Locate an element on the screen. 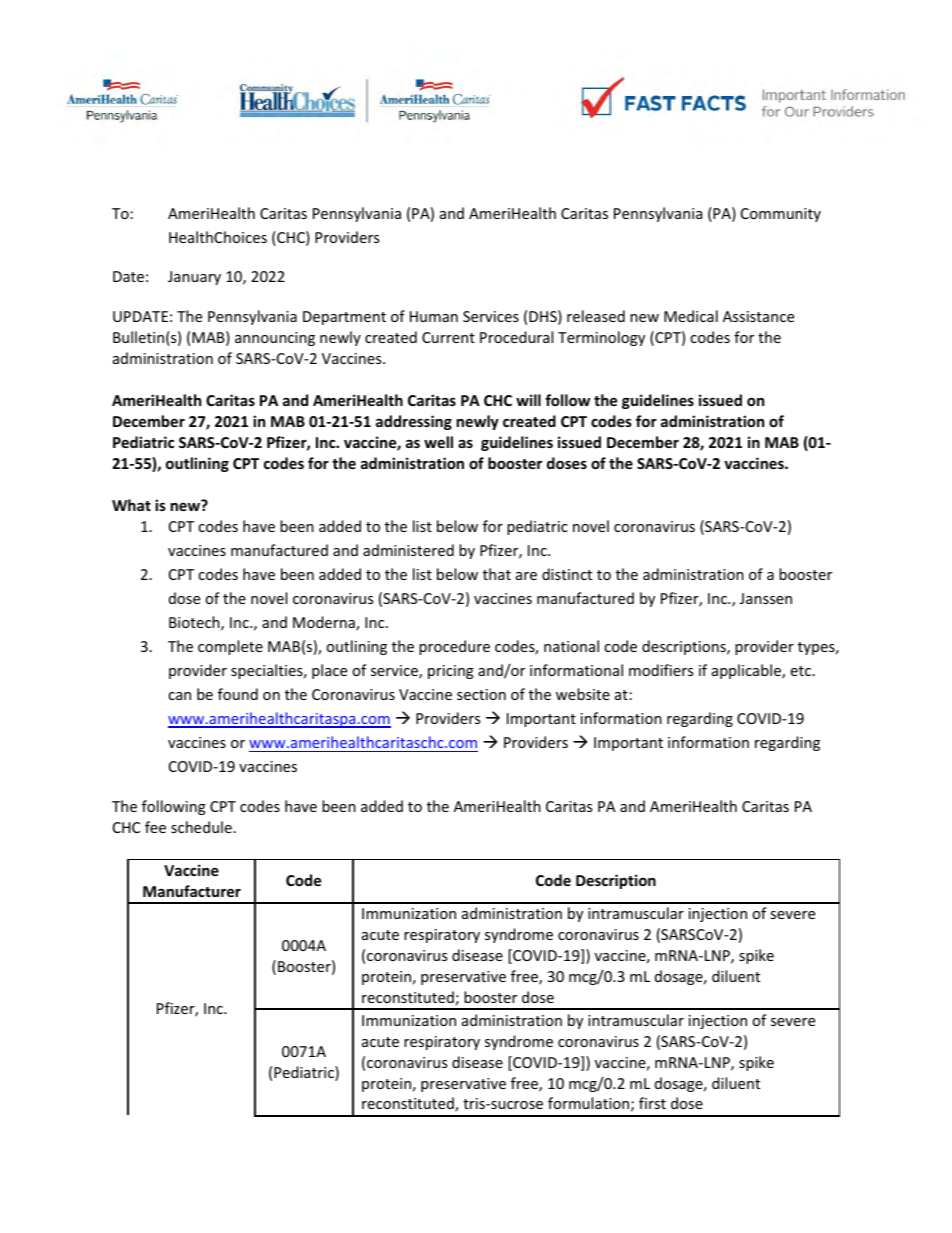  section is located at coordinates (481, 694).
